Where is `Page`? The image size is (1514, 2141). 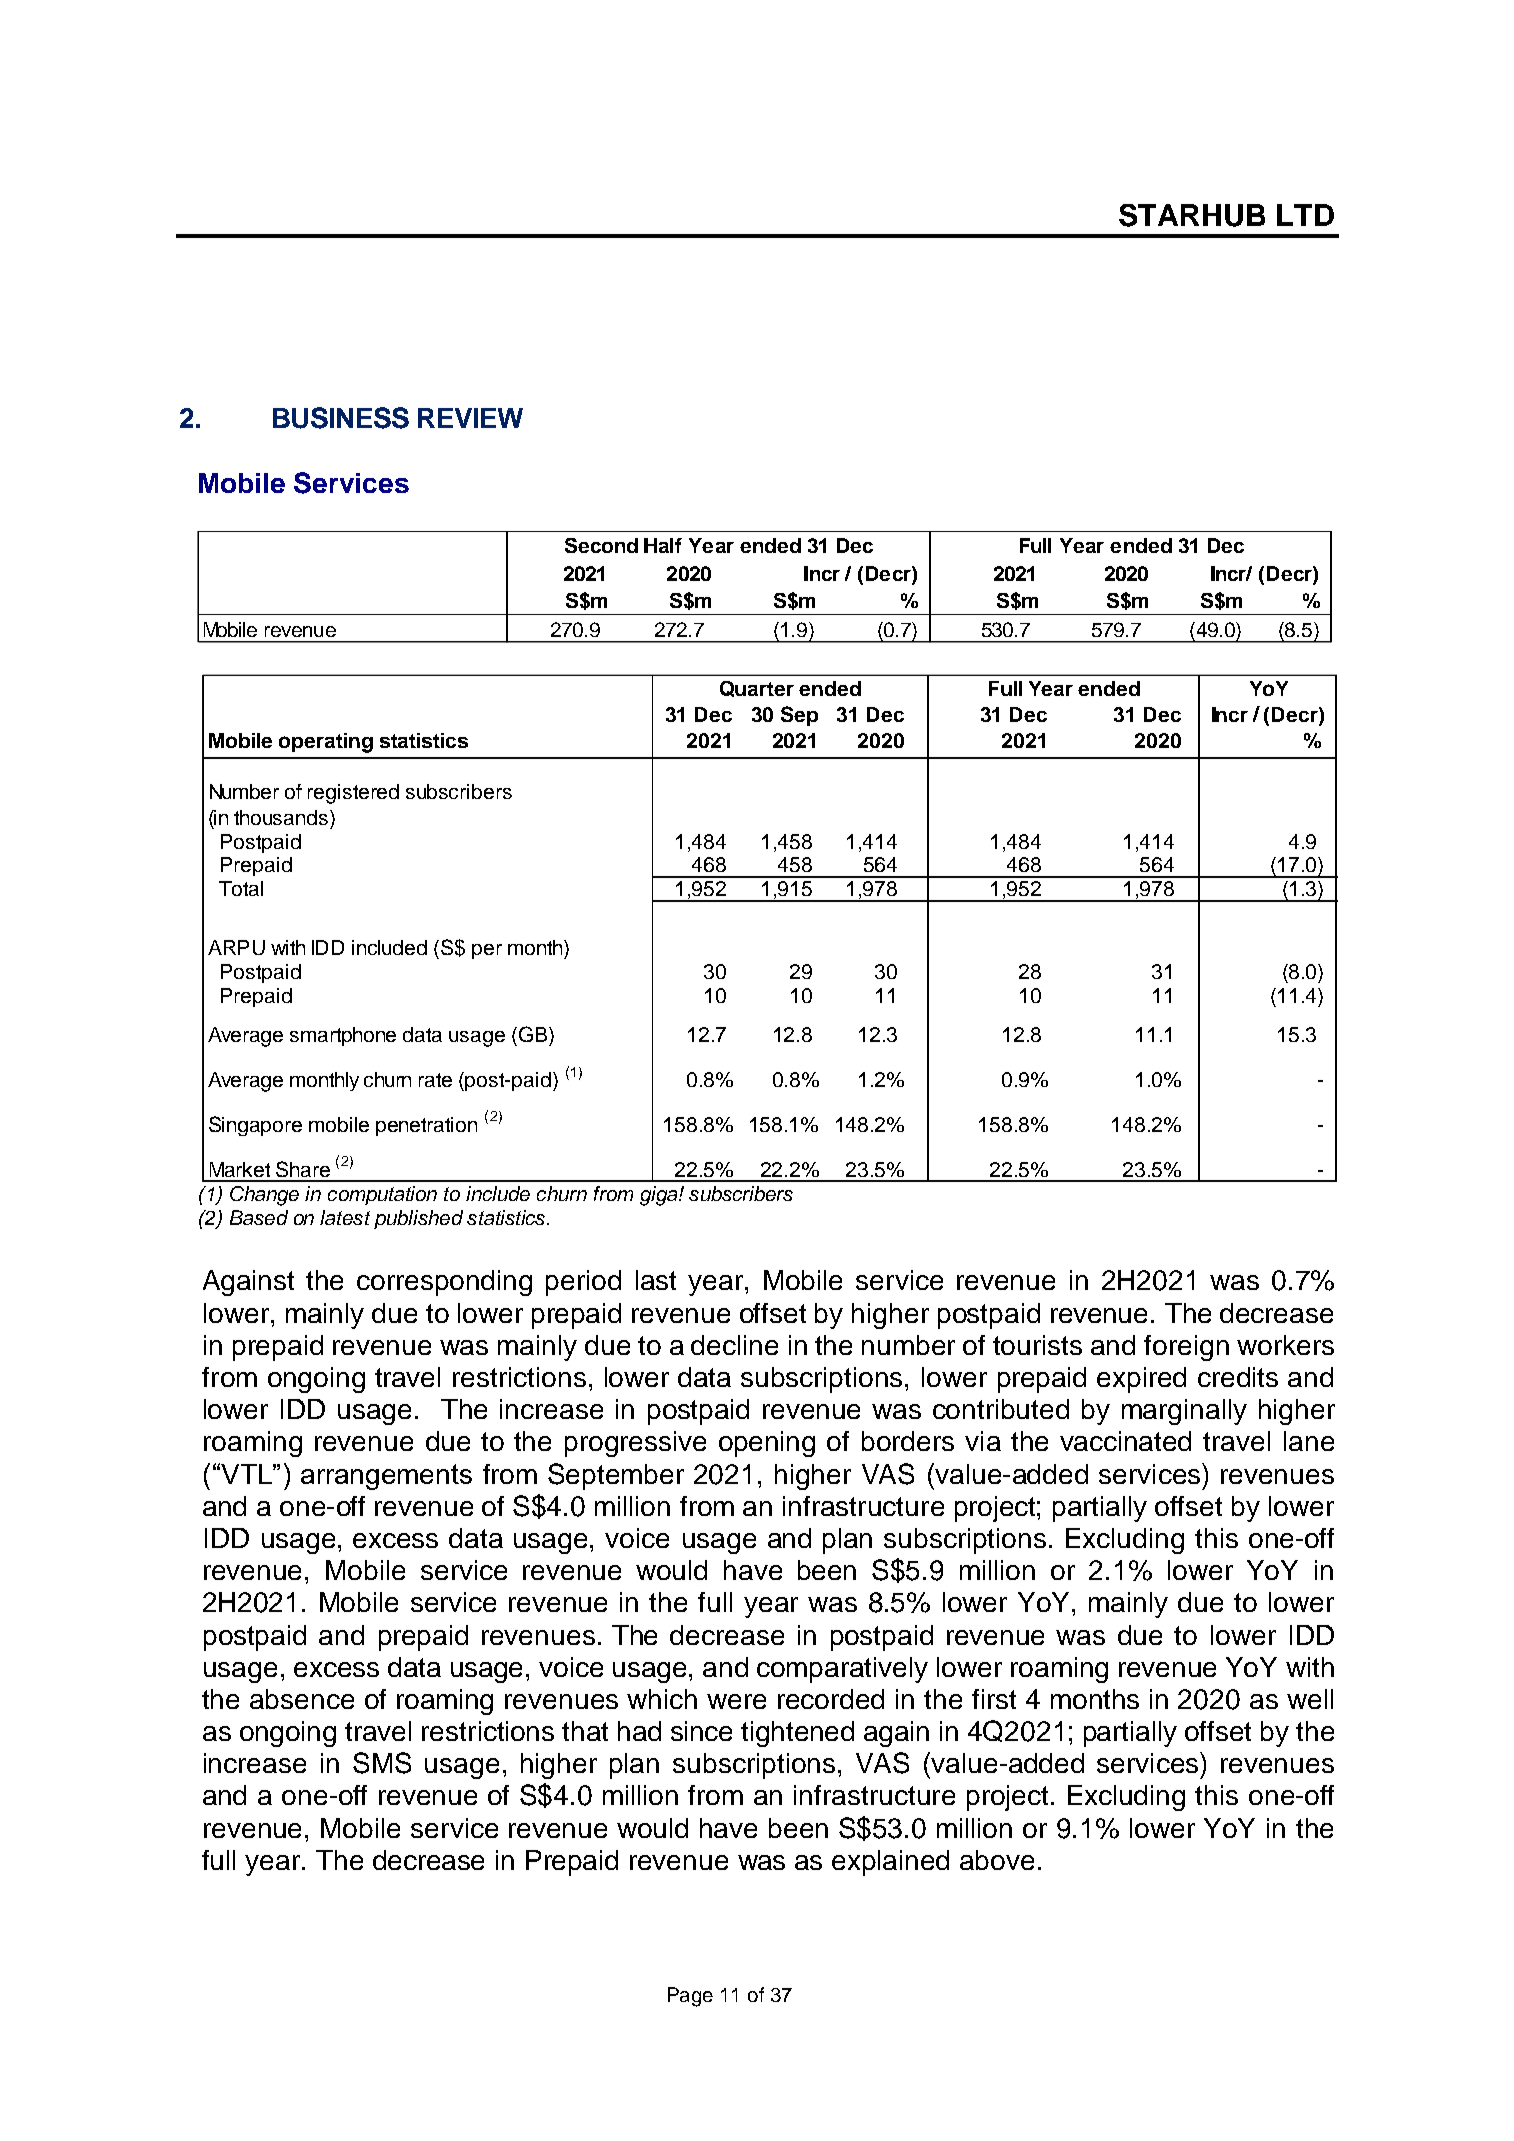
Page is located at coordinates (690, 1997).
